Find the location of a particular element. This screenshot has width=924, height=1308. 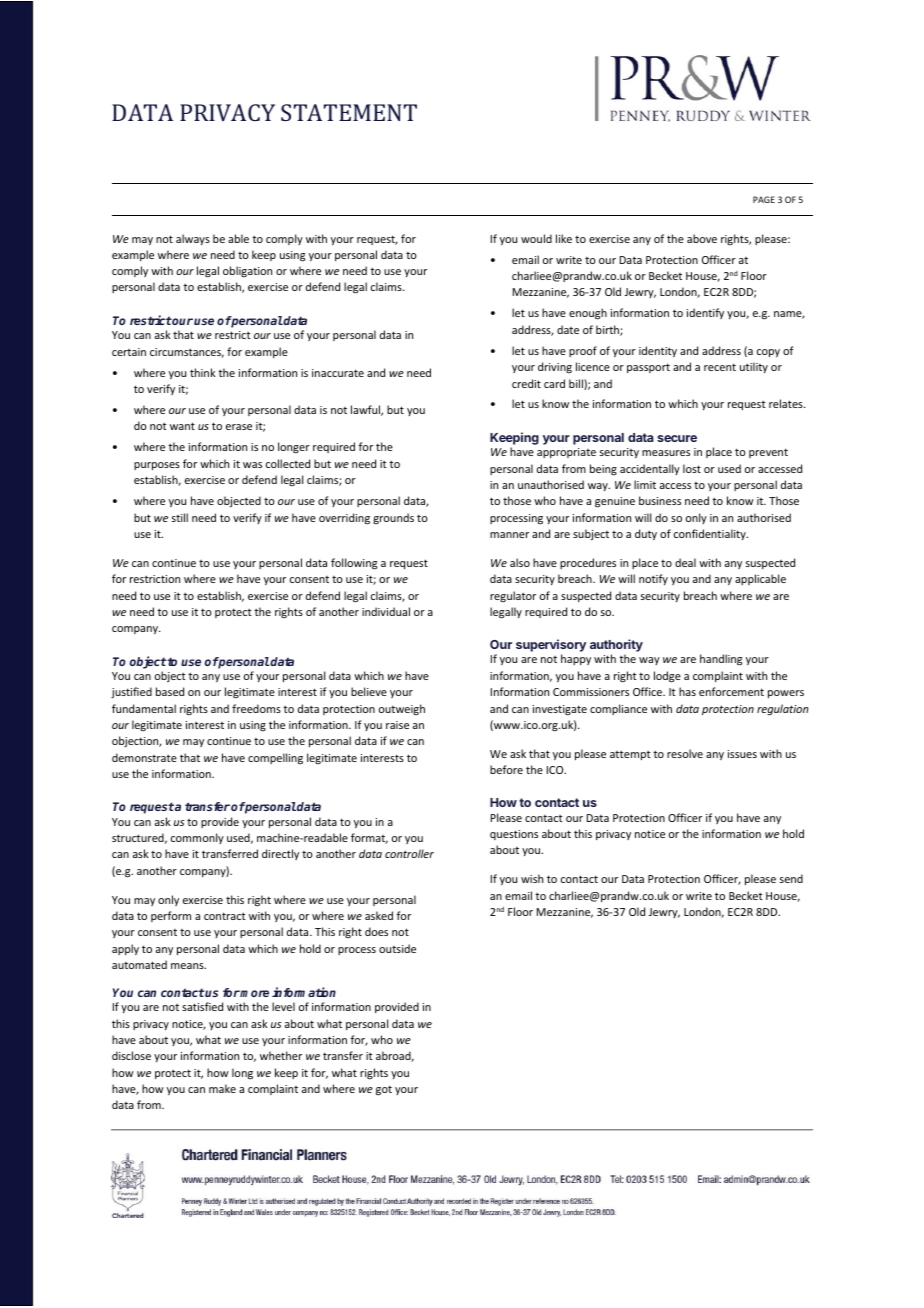

PAGE is located at coordinates (764, 199).
